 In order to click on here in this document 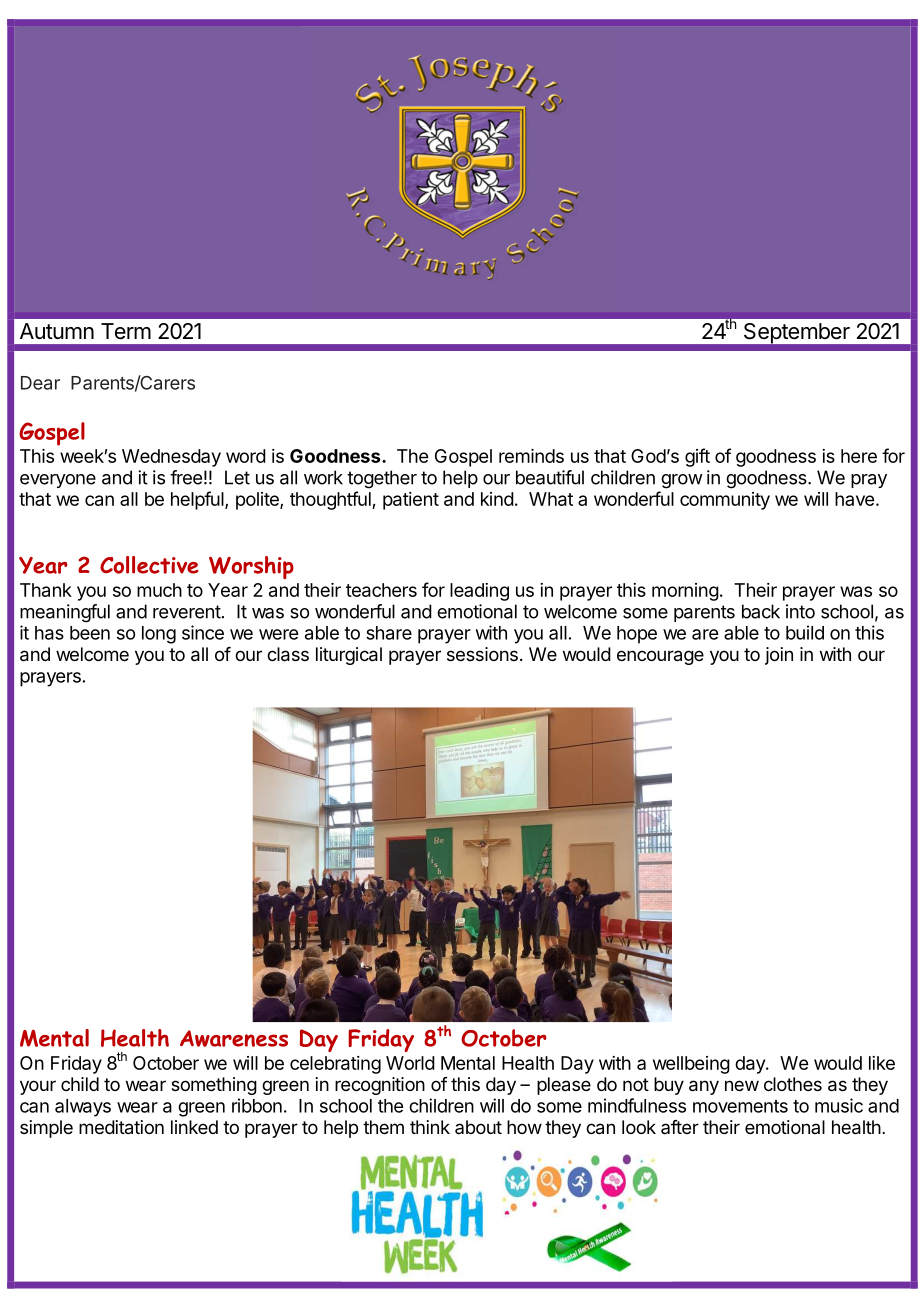, I will do `click(859, 456)`.
